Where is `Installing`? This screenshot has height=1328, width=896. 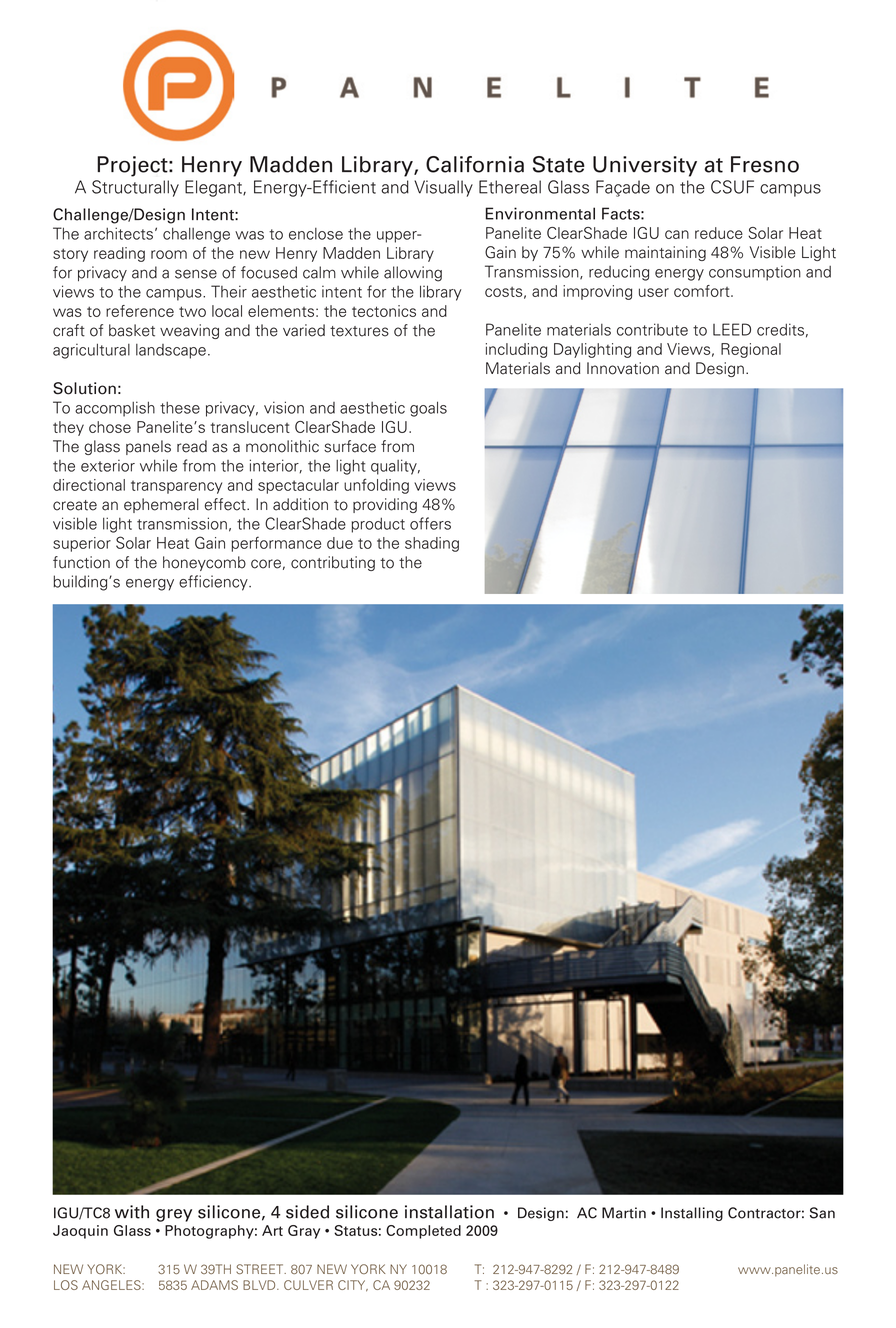
Installing is located at coordinates (692, 1214).
